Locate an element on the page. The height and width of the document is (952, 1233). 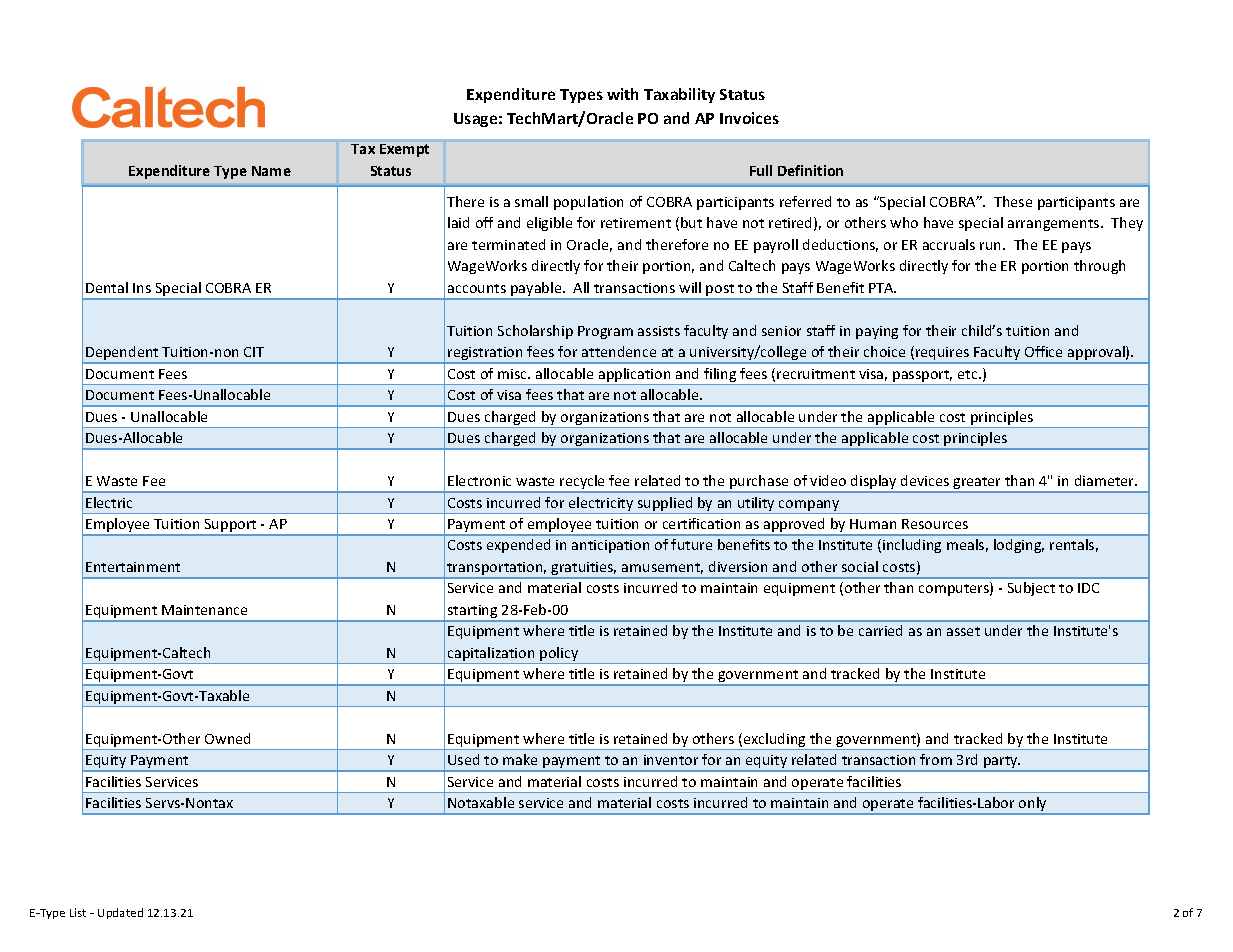
policy is located at coordinates (559, 655).
